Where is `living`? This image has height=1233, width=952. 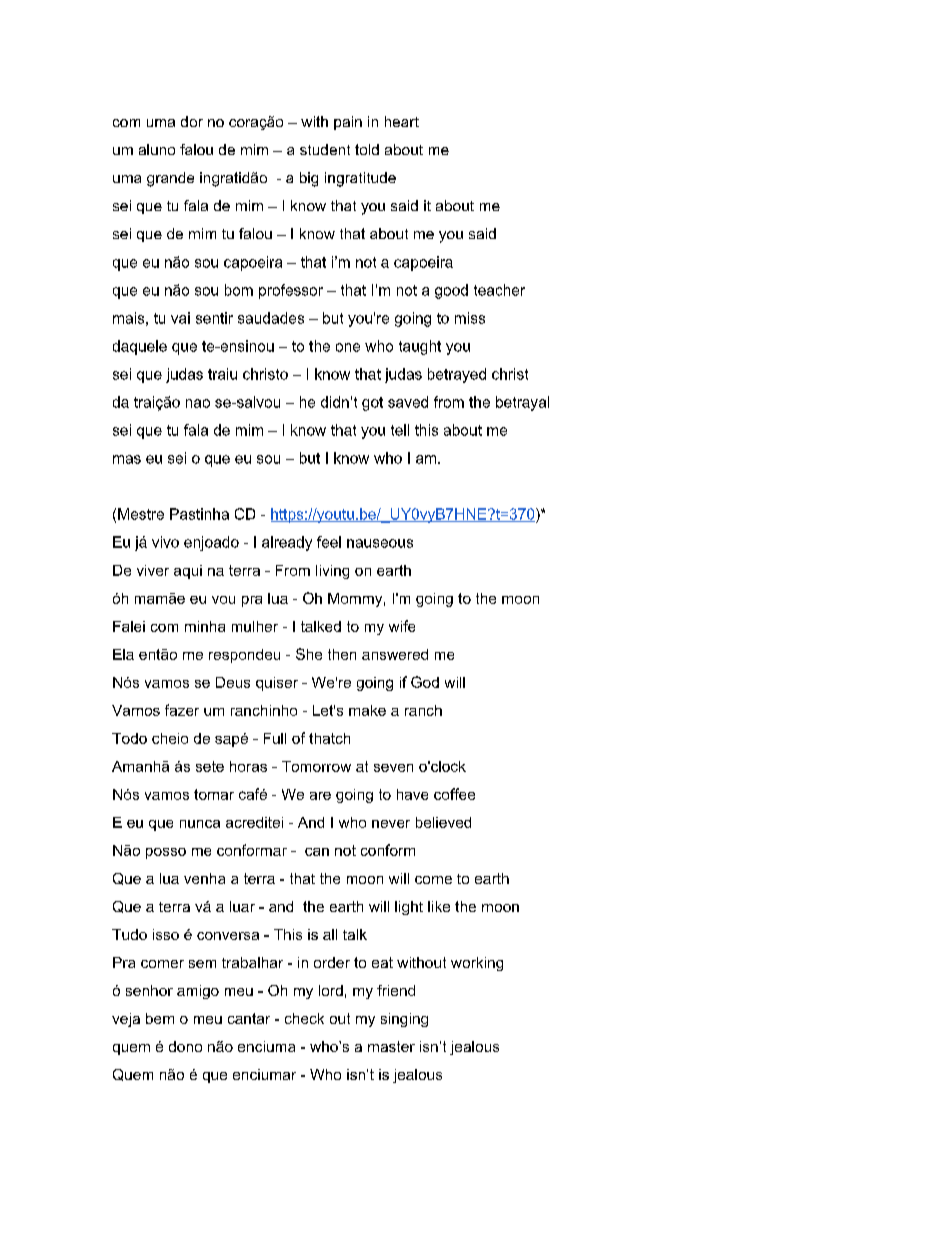 living is located at coordinates (332, 572).
